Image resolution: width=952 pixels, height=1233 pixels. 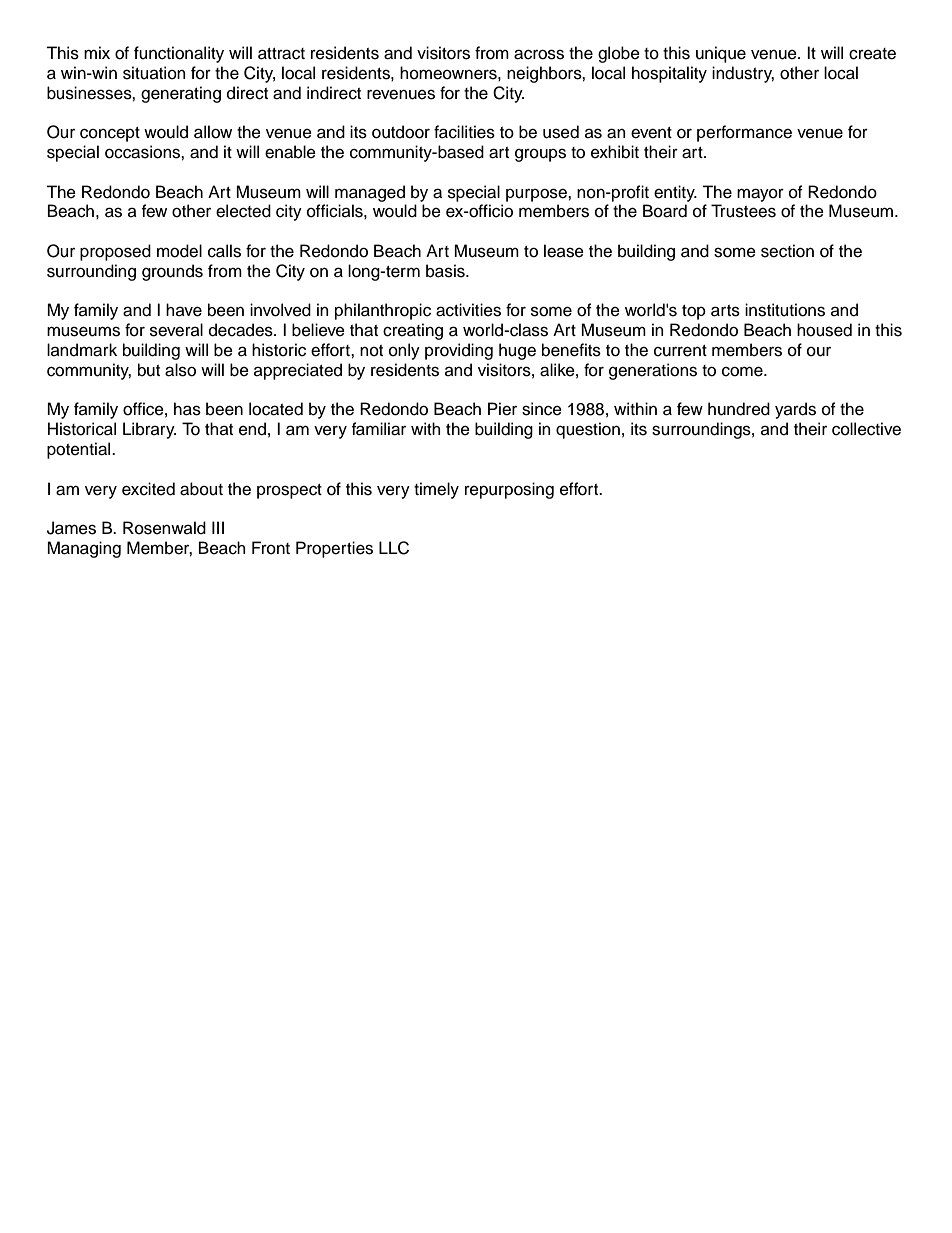 What do you see at coordinates (468, 310) in the screenshot?
I see `activities` at bounding box center [468, 310].
